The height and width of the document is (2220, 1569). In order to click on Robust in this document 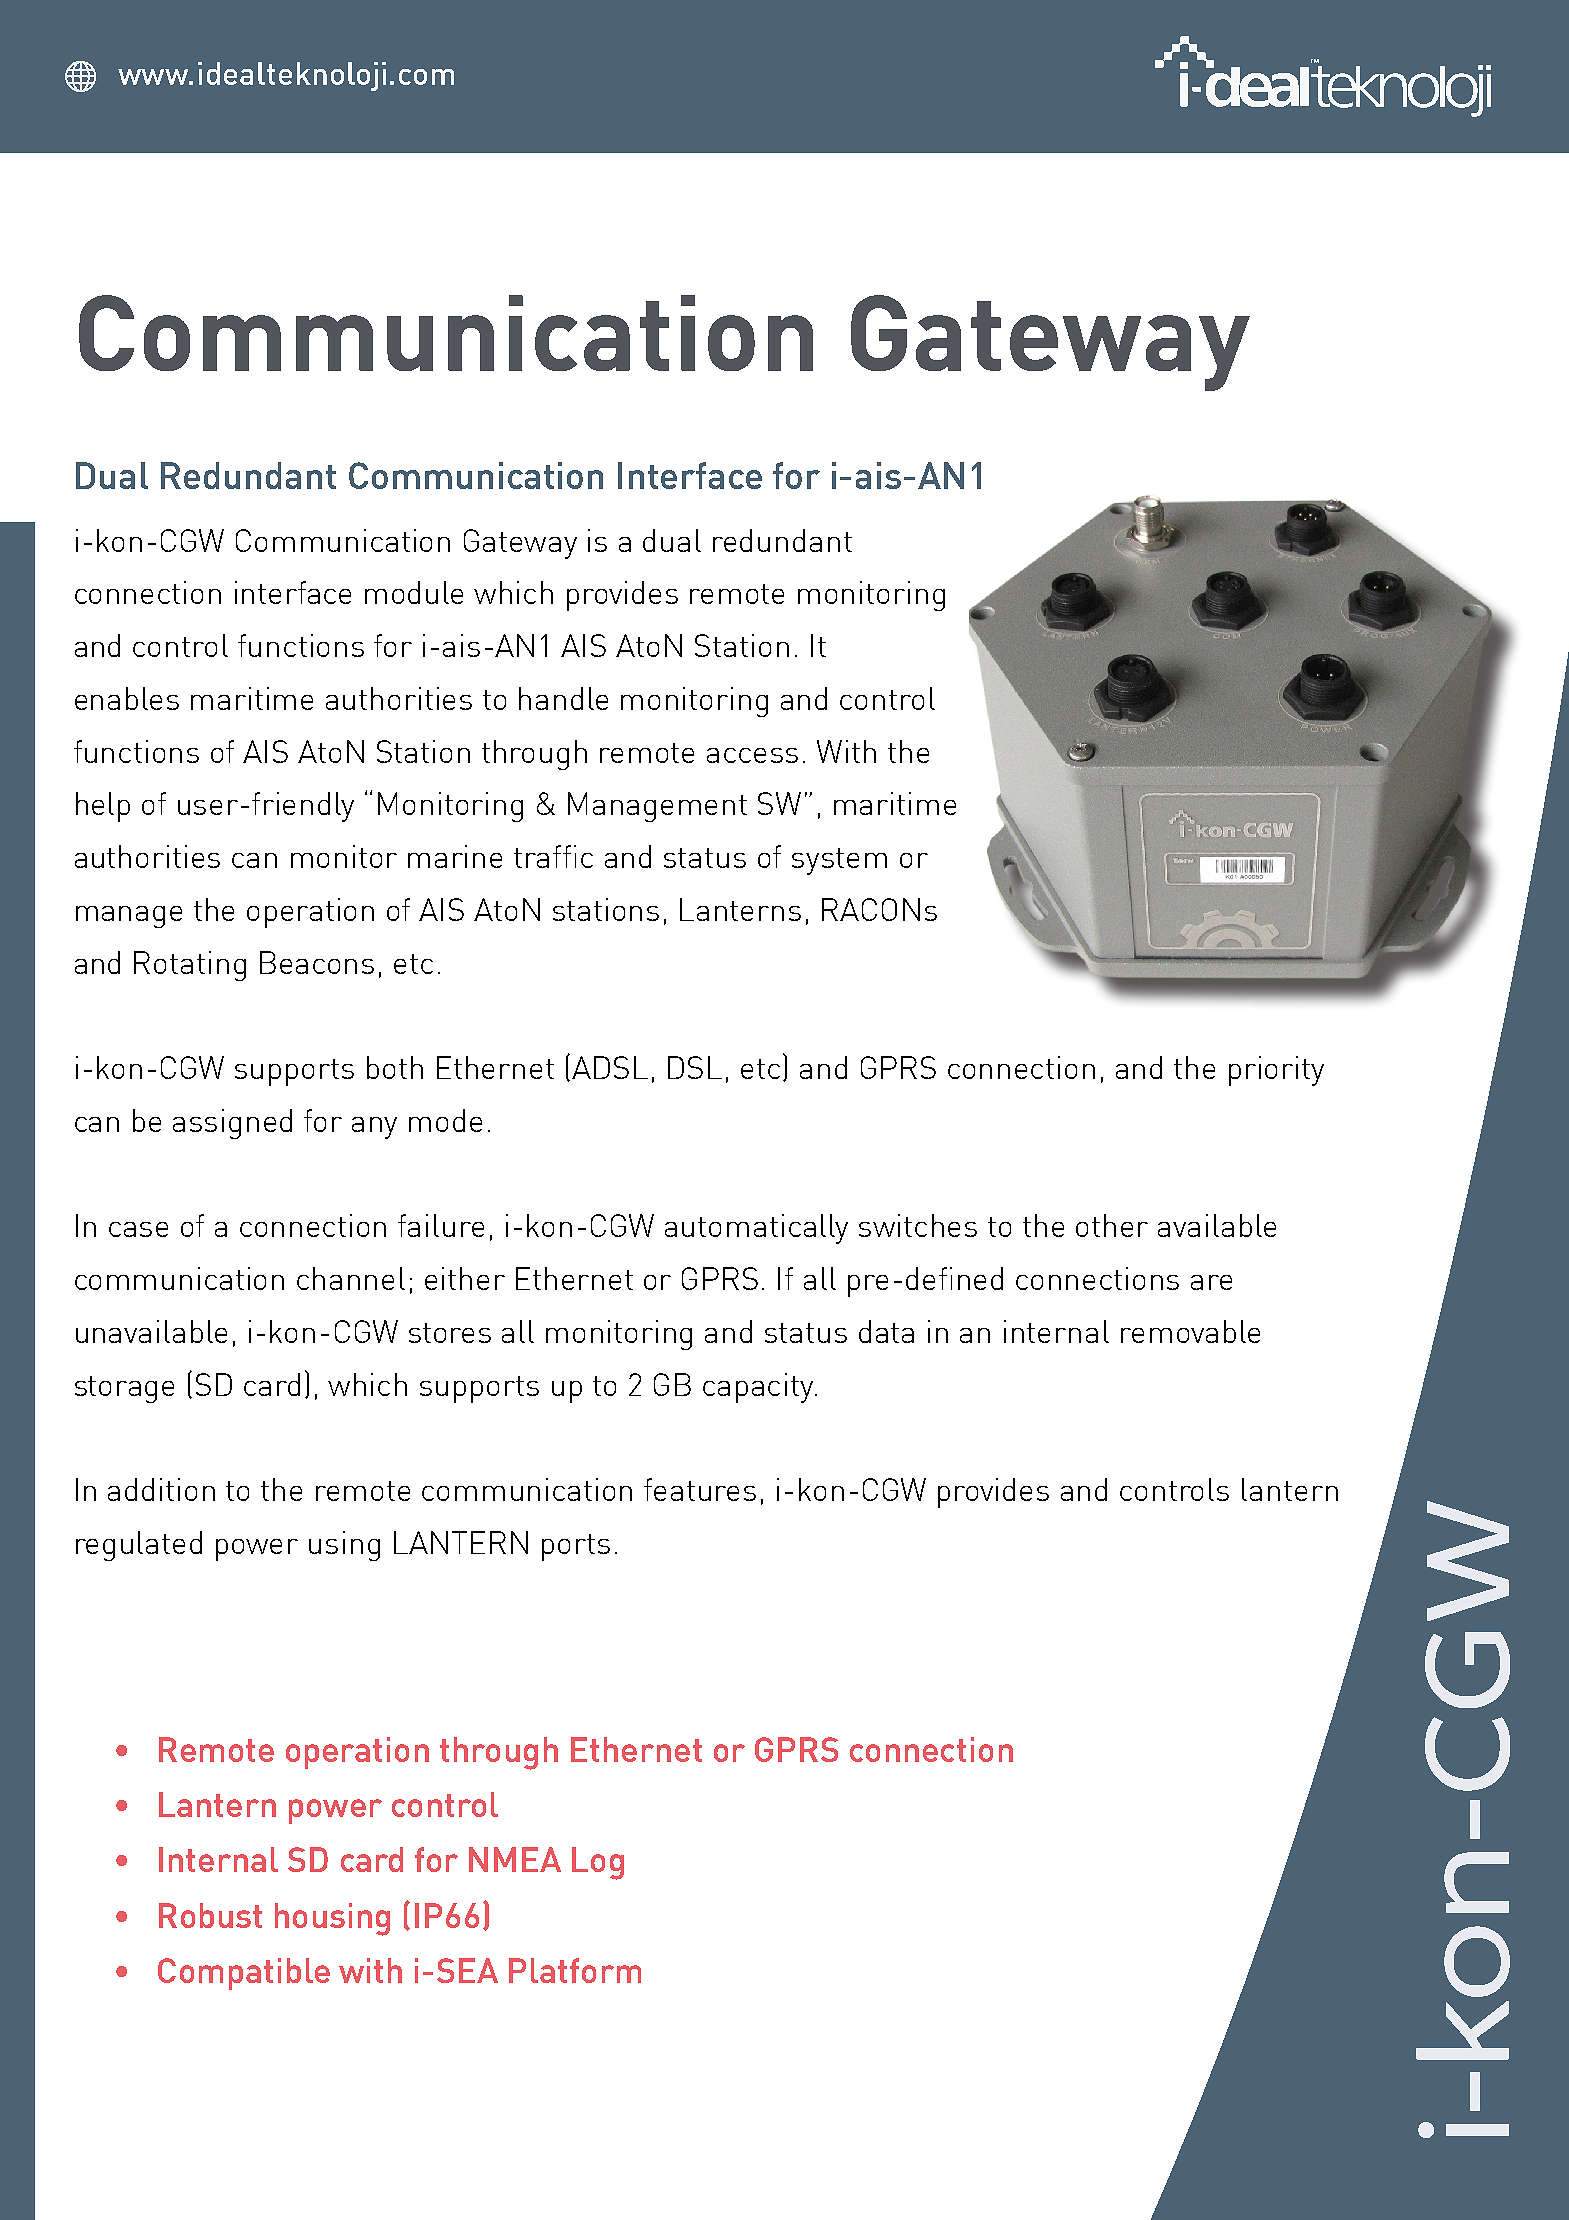, I will do `click(210, 1915)`.
